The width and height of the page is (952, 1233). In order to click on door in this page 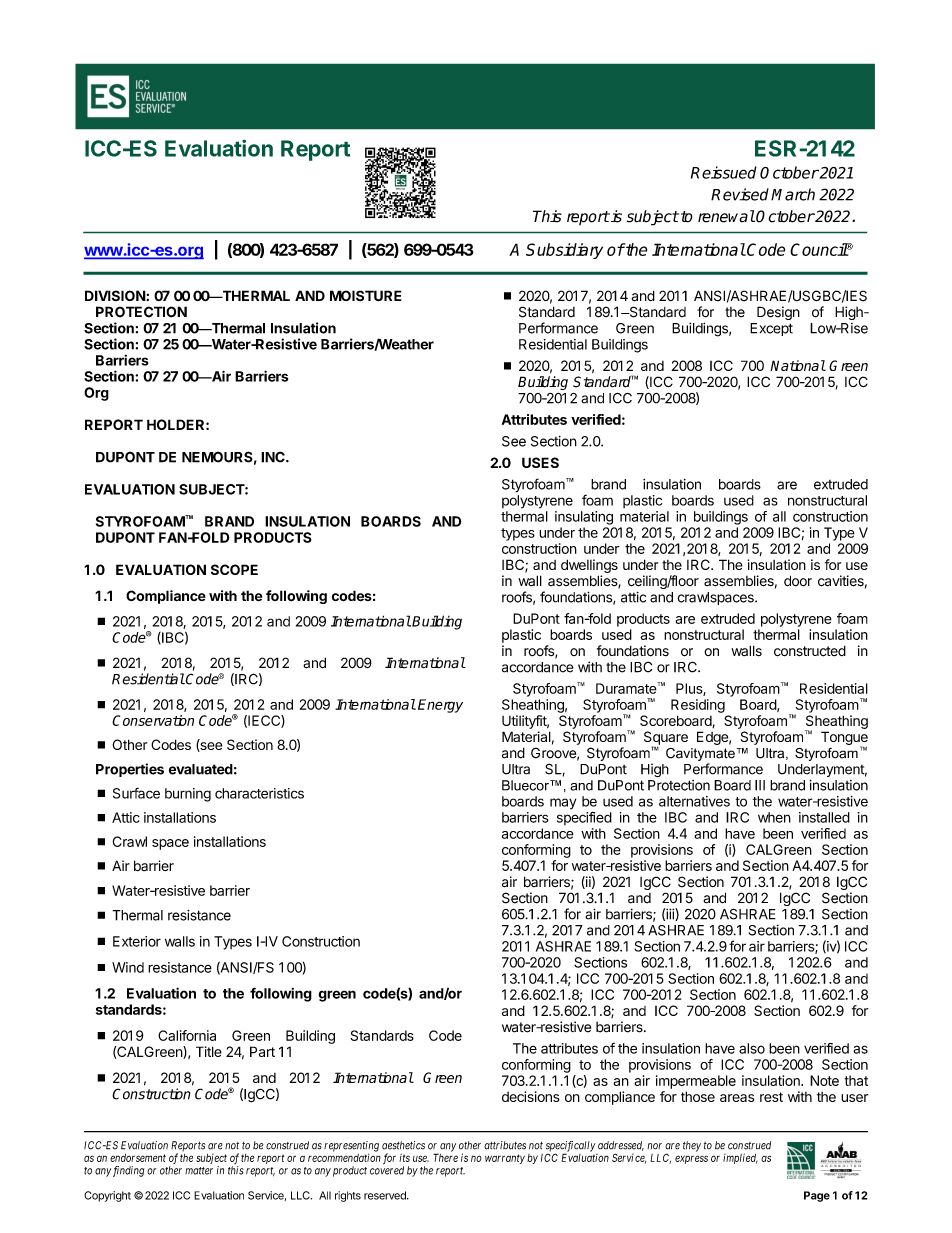, I will do `click(798, 581)`.
